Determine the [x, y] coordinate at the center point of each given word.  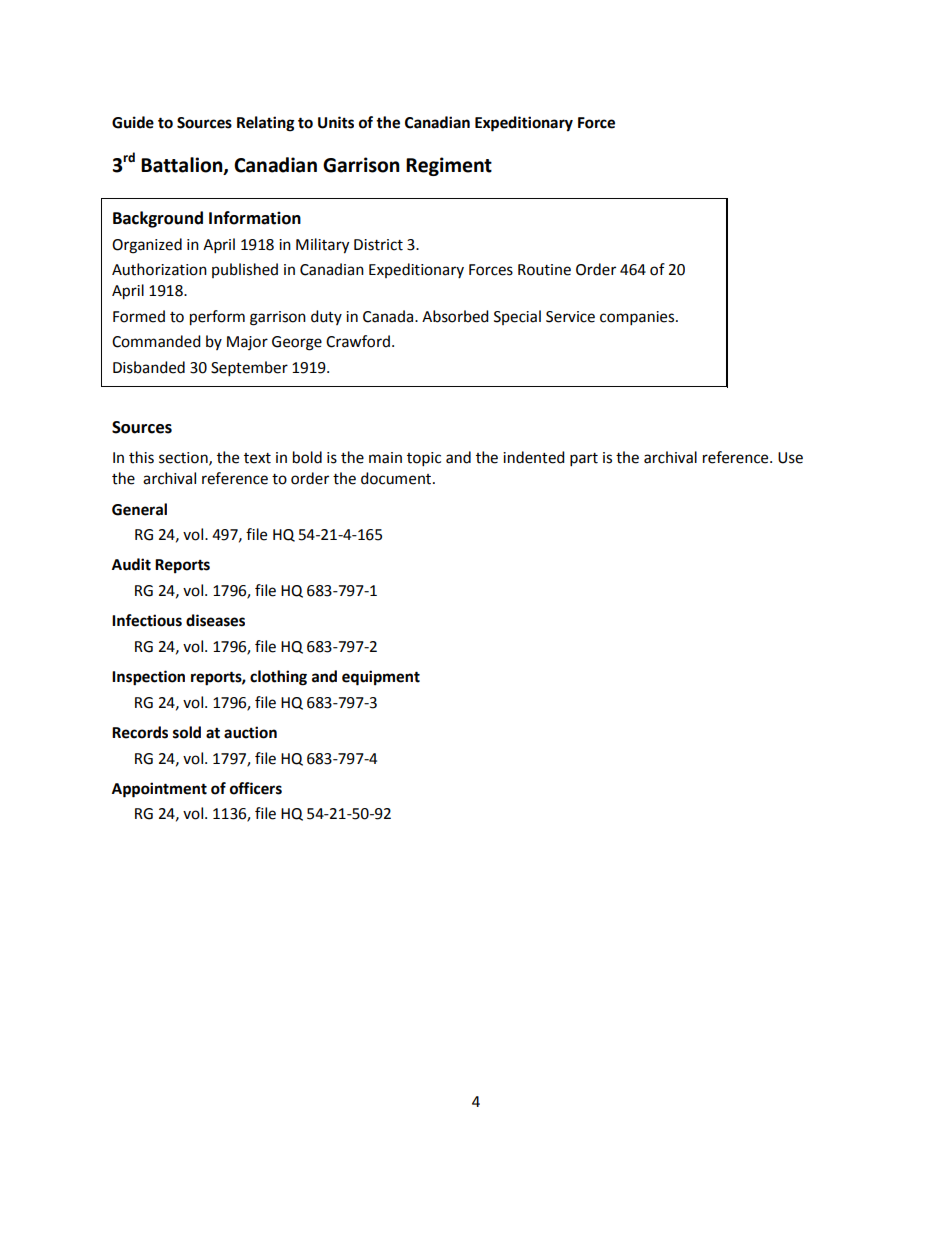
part [584, 460]
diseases [215, 620]
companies [638, 318]
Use [790, 458]
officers [256, 788]
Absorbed [455, 316]
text [257, 458]
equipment [381, 678]
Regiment [449, 166]
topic [424, 459]
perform [217, 318]
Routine [544, 270]
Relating [266, 124]
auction [250, 732]
